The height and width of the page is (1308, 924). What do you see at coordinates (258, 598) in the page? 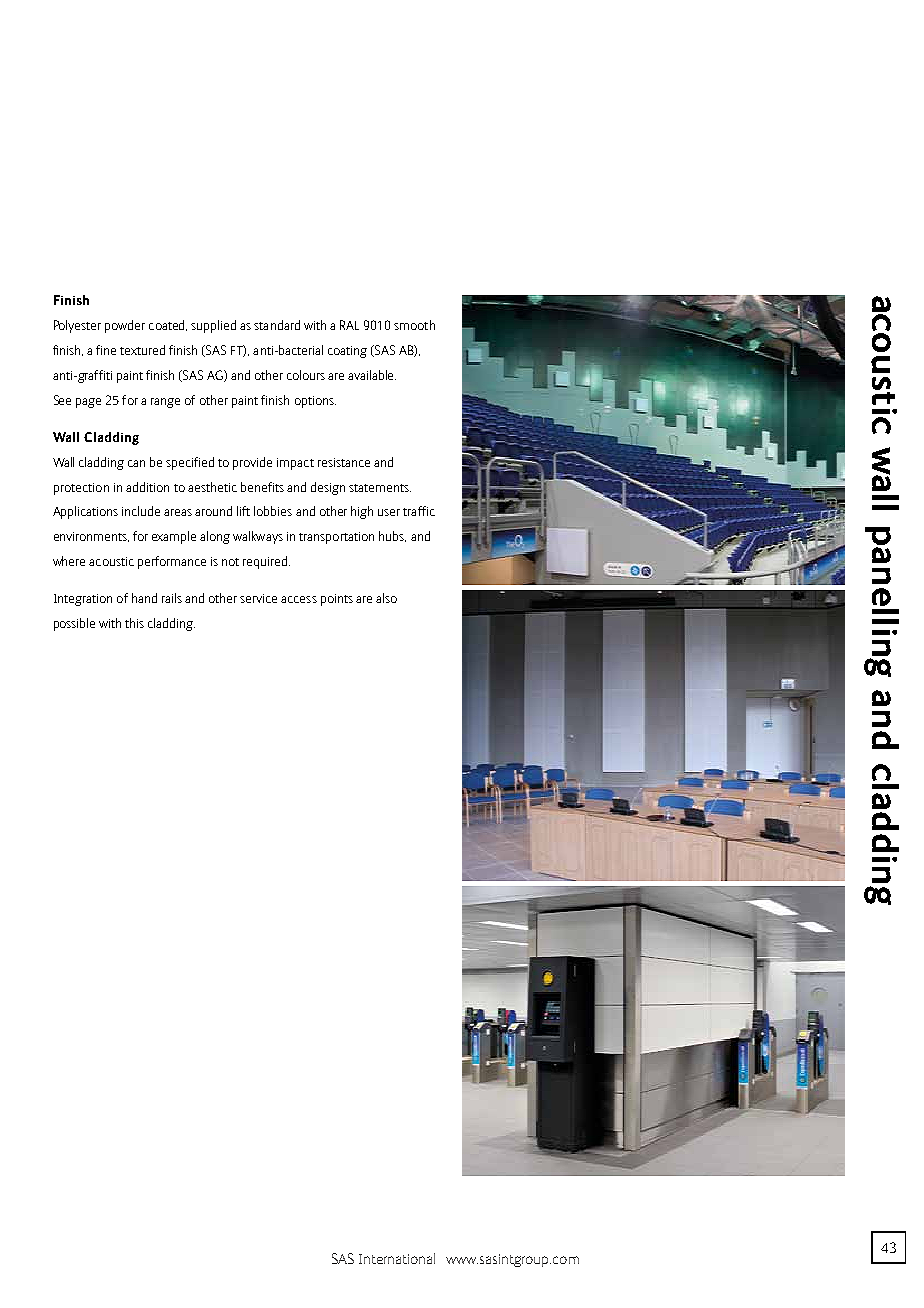
I see `service` at bounding box center [258, 598].
